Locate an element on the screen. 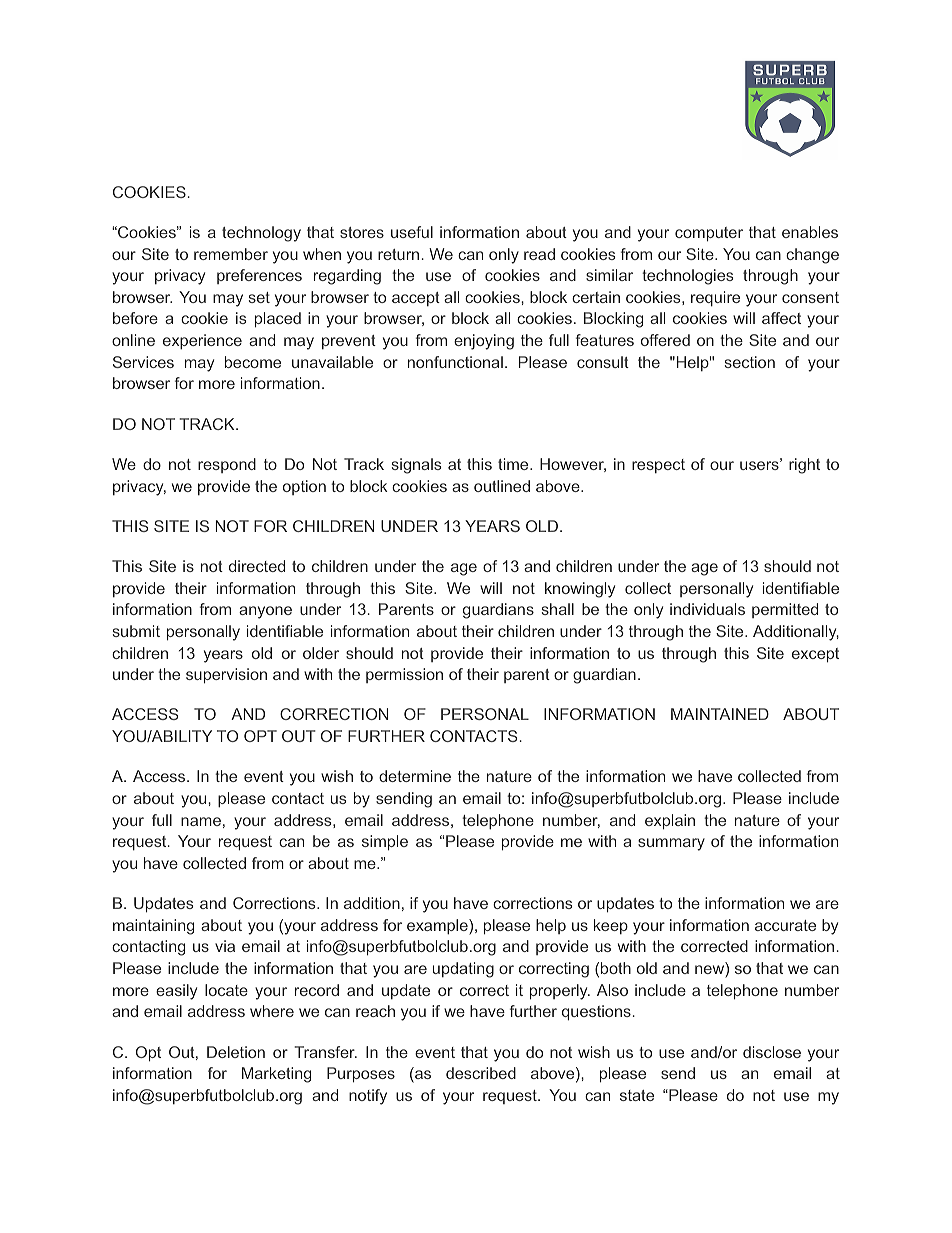 The image size is (952, 1233). remember is located at coordinates (231, 254).
